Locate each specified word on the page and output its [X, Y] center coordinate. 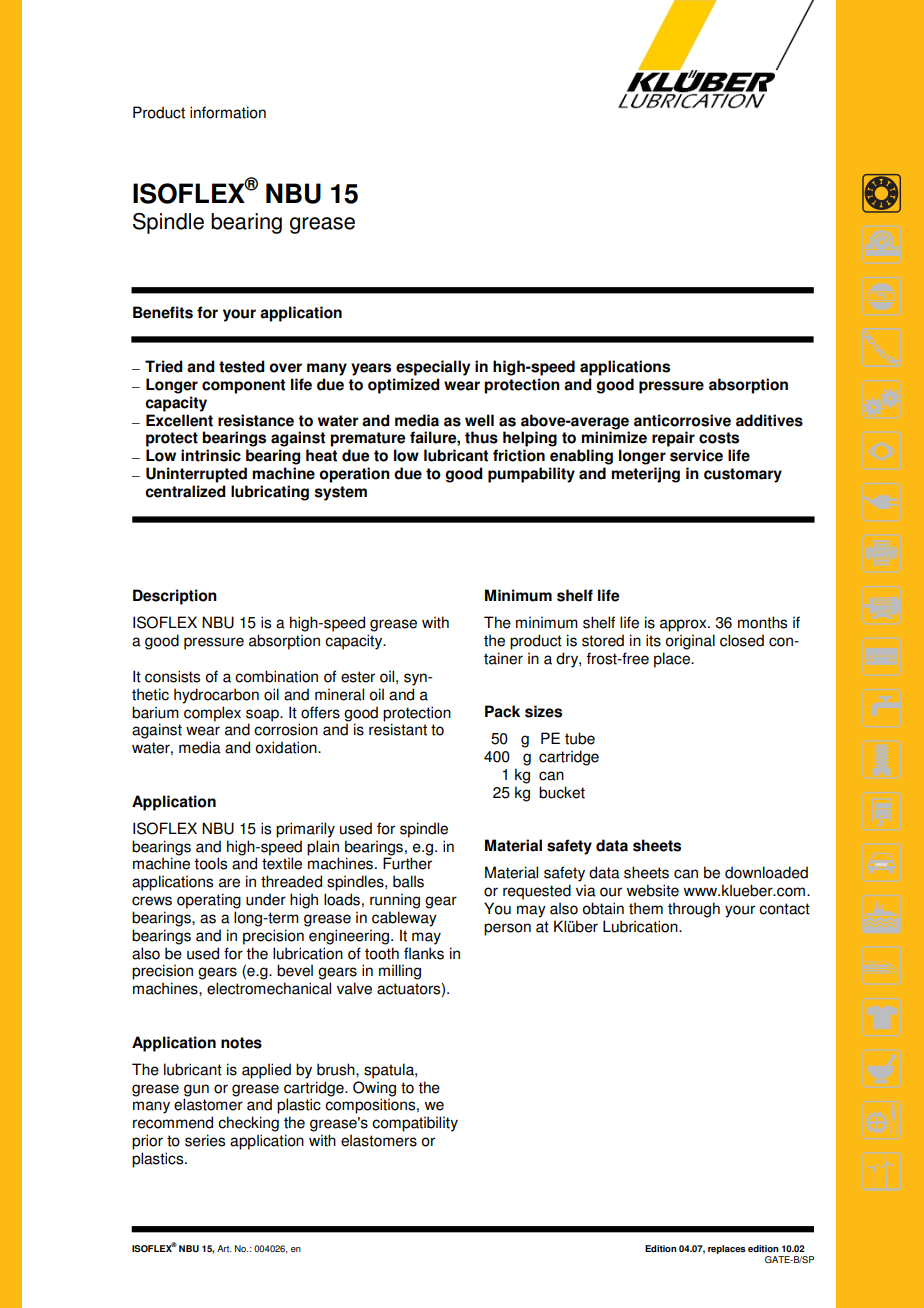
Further [407, 862]
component [243, 386]
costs [719, 438]
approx [684, 625]
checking [248, 1124]
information [228, 112]
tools [210, 863]
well [479, 420]
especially [433, 368]
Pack [502, 711]
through [694, 910]
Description [175, 597]
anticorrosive [682, 420]
